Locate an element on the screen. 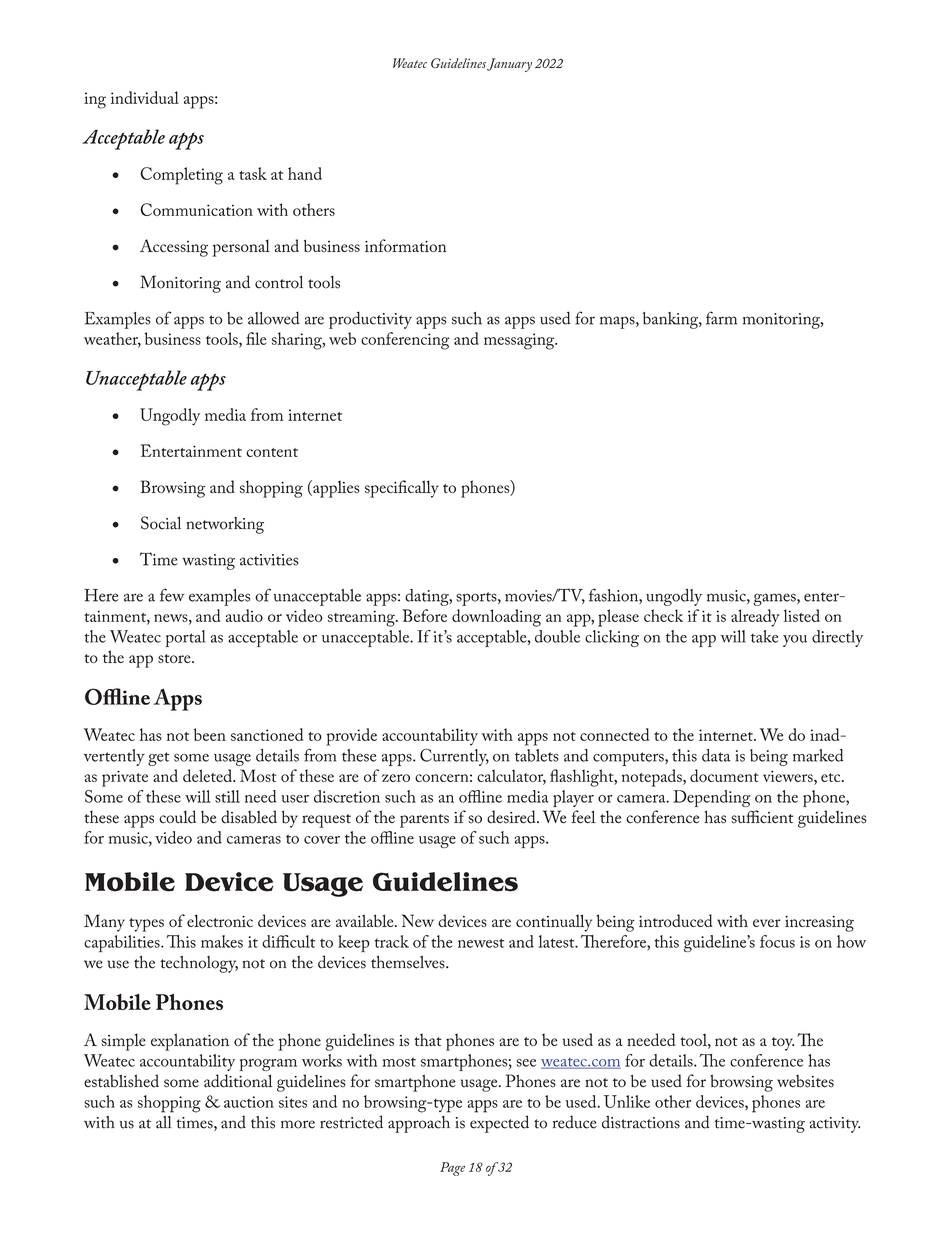 This screenshot has width=952, height=1233. individual is located at coordinates (145, 97).
